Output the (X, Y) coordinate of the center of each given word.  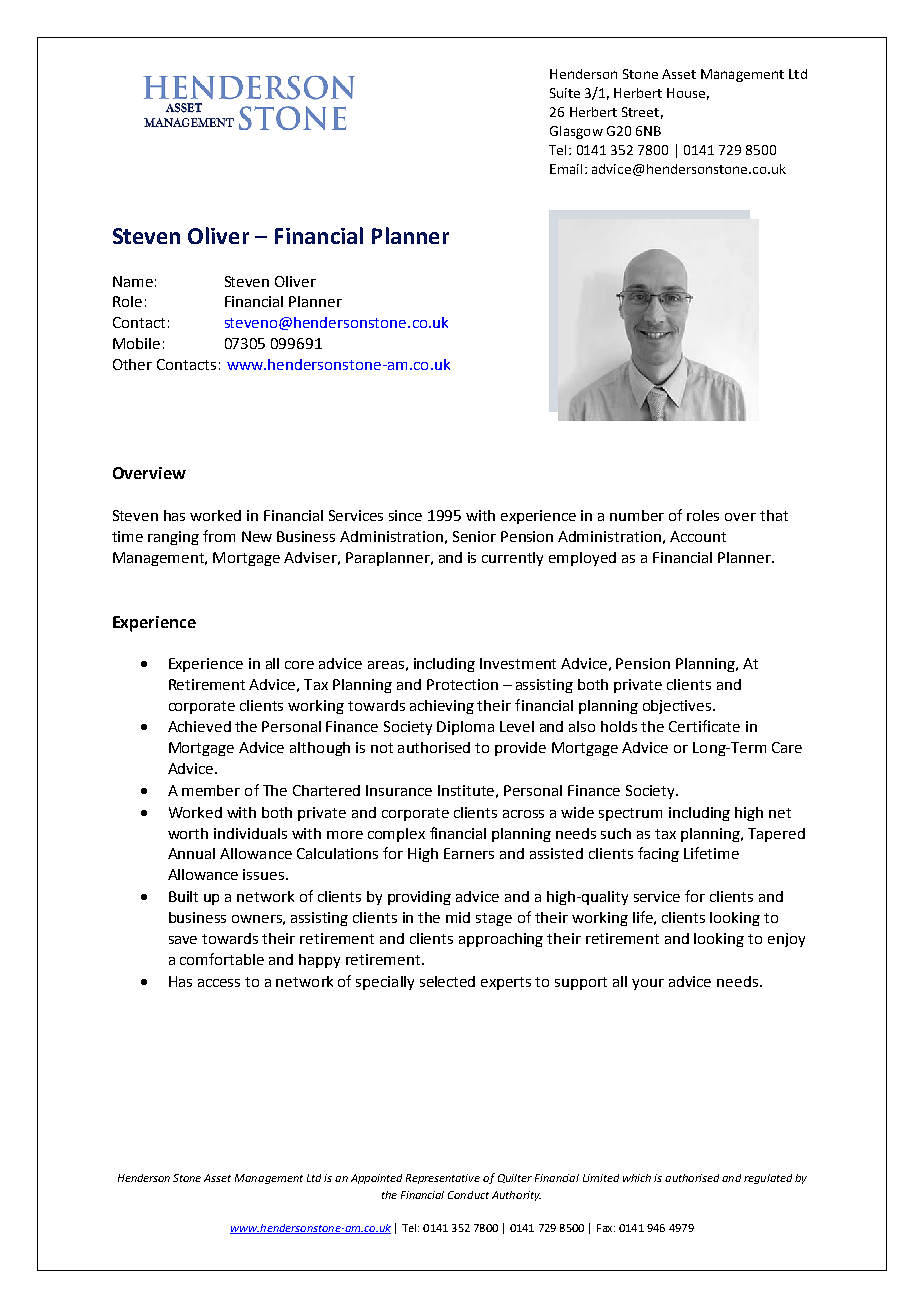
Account (698, 536)
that (774, 515)
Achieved (199, 726)
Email (566, 169)
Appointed (376, 1179)
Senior (474, 536)
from (219, 536)
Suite (565, 93)
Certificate (704, 726)
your (648, 984)
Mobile (136, 343)
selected (447, 981)
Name (133, 281)
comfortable (222, 959)
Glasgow (576, 132)
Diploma (465, 728)
